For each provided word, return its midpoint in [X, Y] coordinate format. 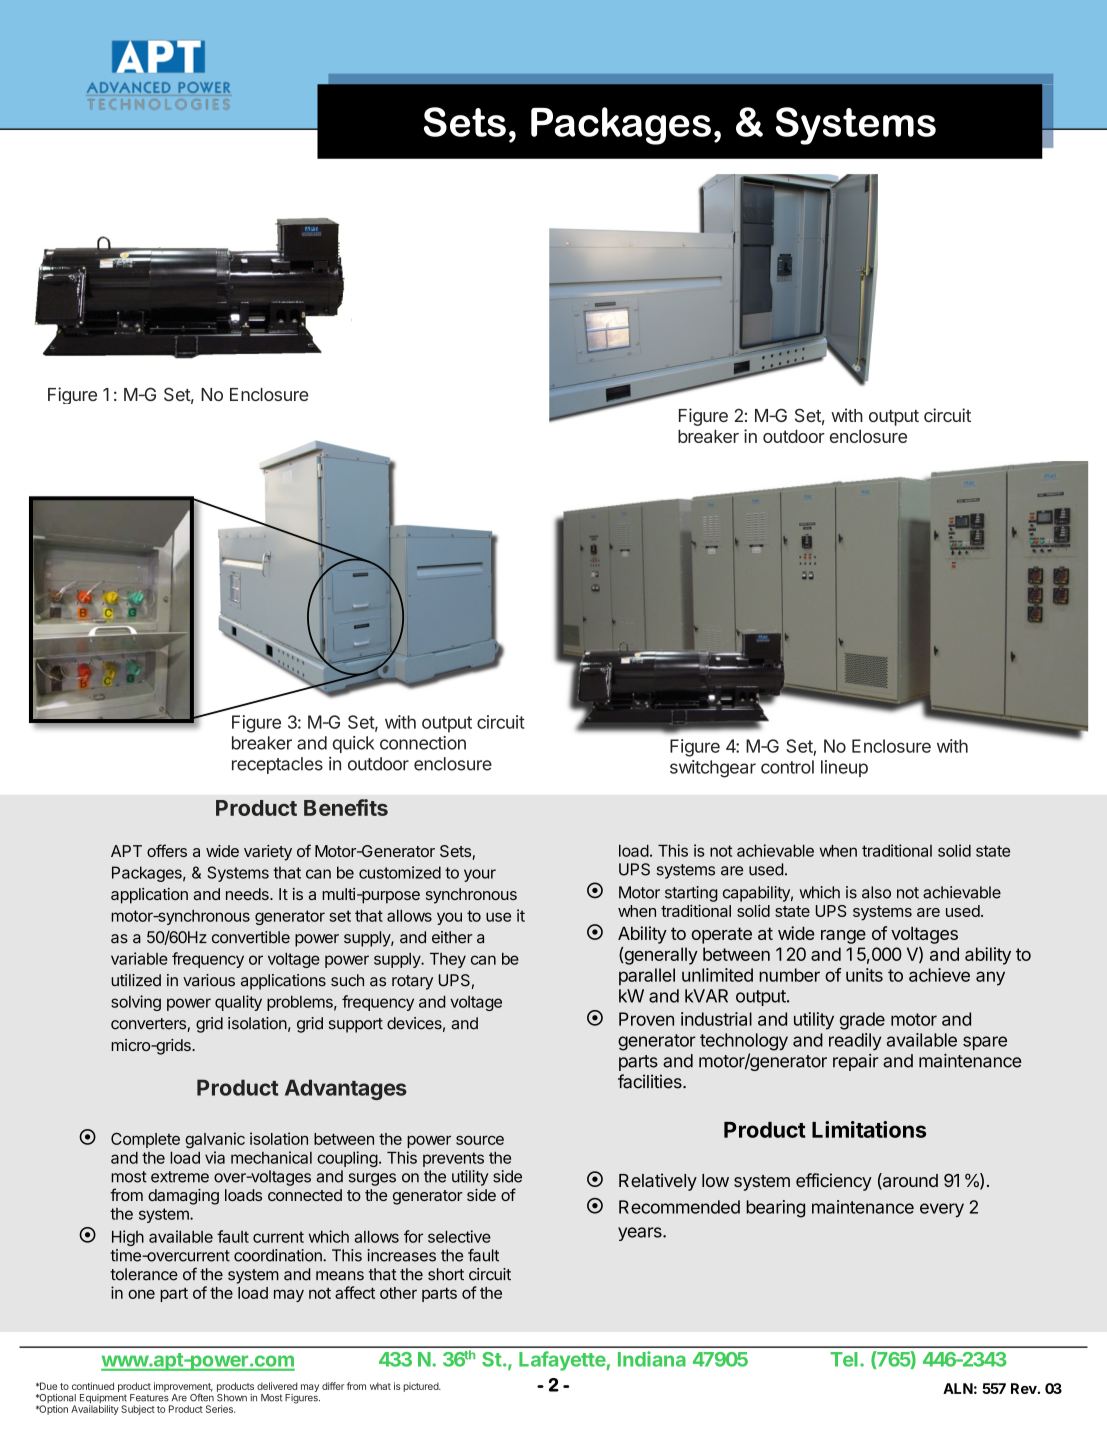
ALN [958, 1388]
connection [423, 743]
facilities [651, 1081]
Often [202, 1396]
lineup [844, 768]
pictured [421, 1387]
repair [856, 1062]
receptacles [277, 765]
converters [149, 1025]
